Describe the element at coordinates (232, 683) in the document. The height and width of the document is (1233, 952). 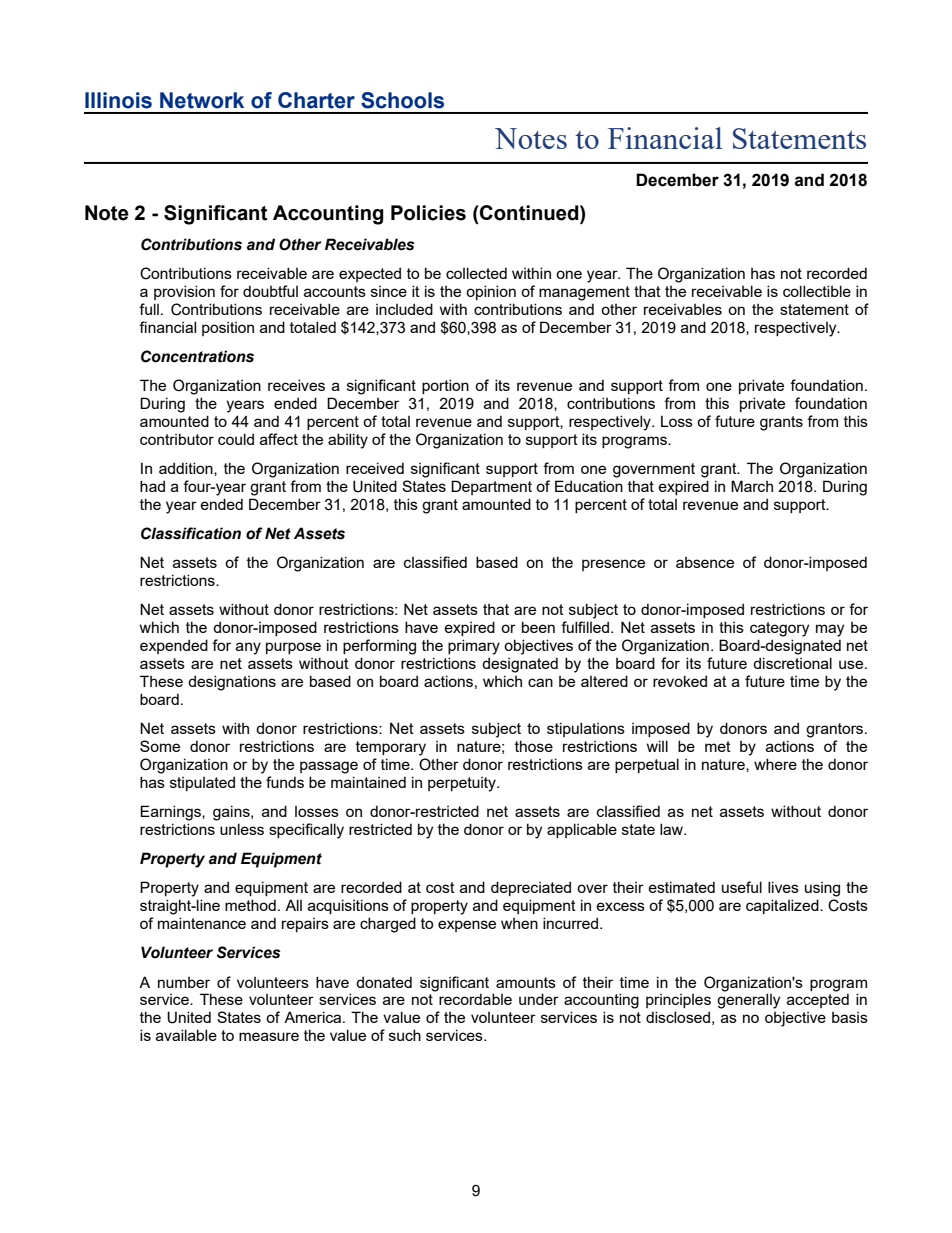
I see `designations` at that location.
